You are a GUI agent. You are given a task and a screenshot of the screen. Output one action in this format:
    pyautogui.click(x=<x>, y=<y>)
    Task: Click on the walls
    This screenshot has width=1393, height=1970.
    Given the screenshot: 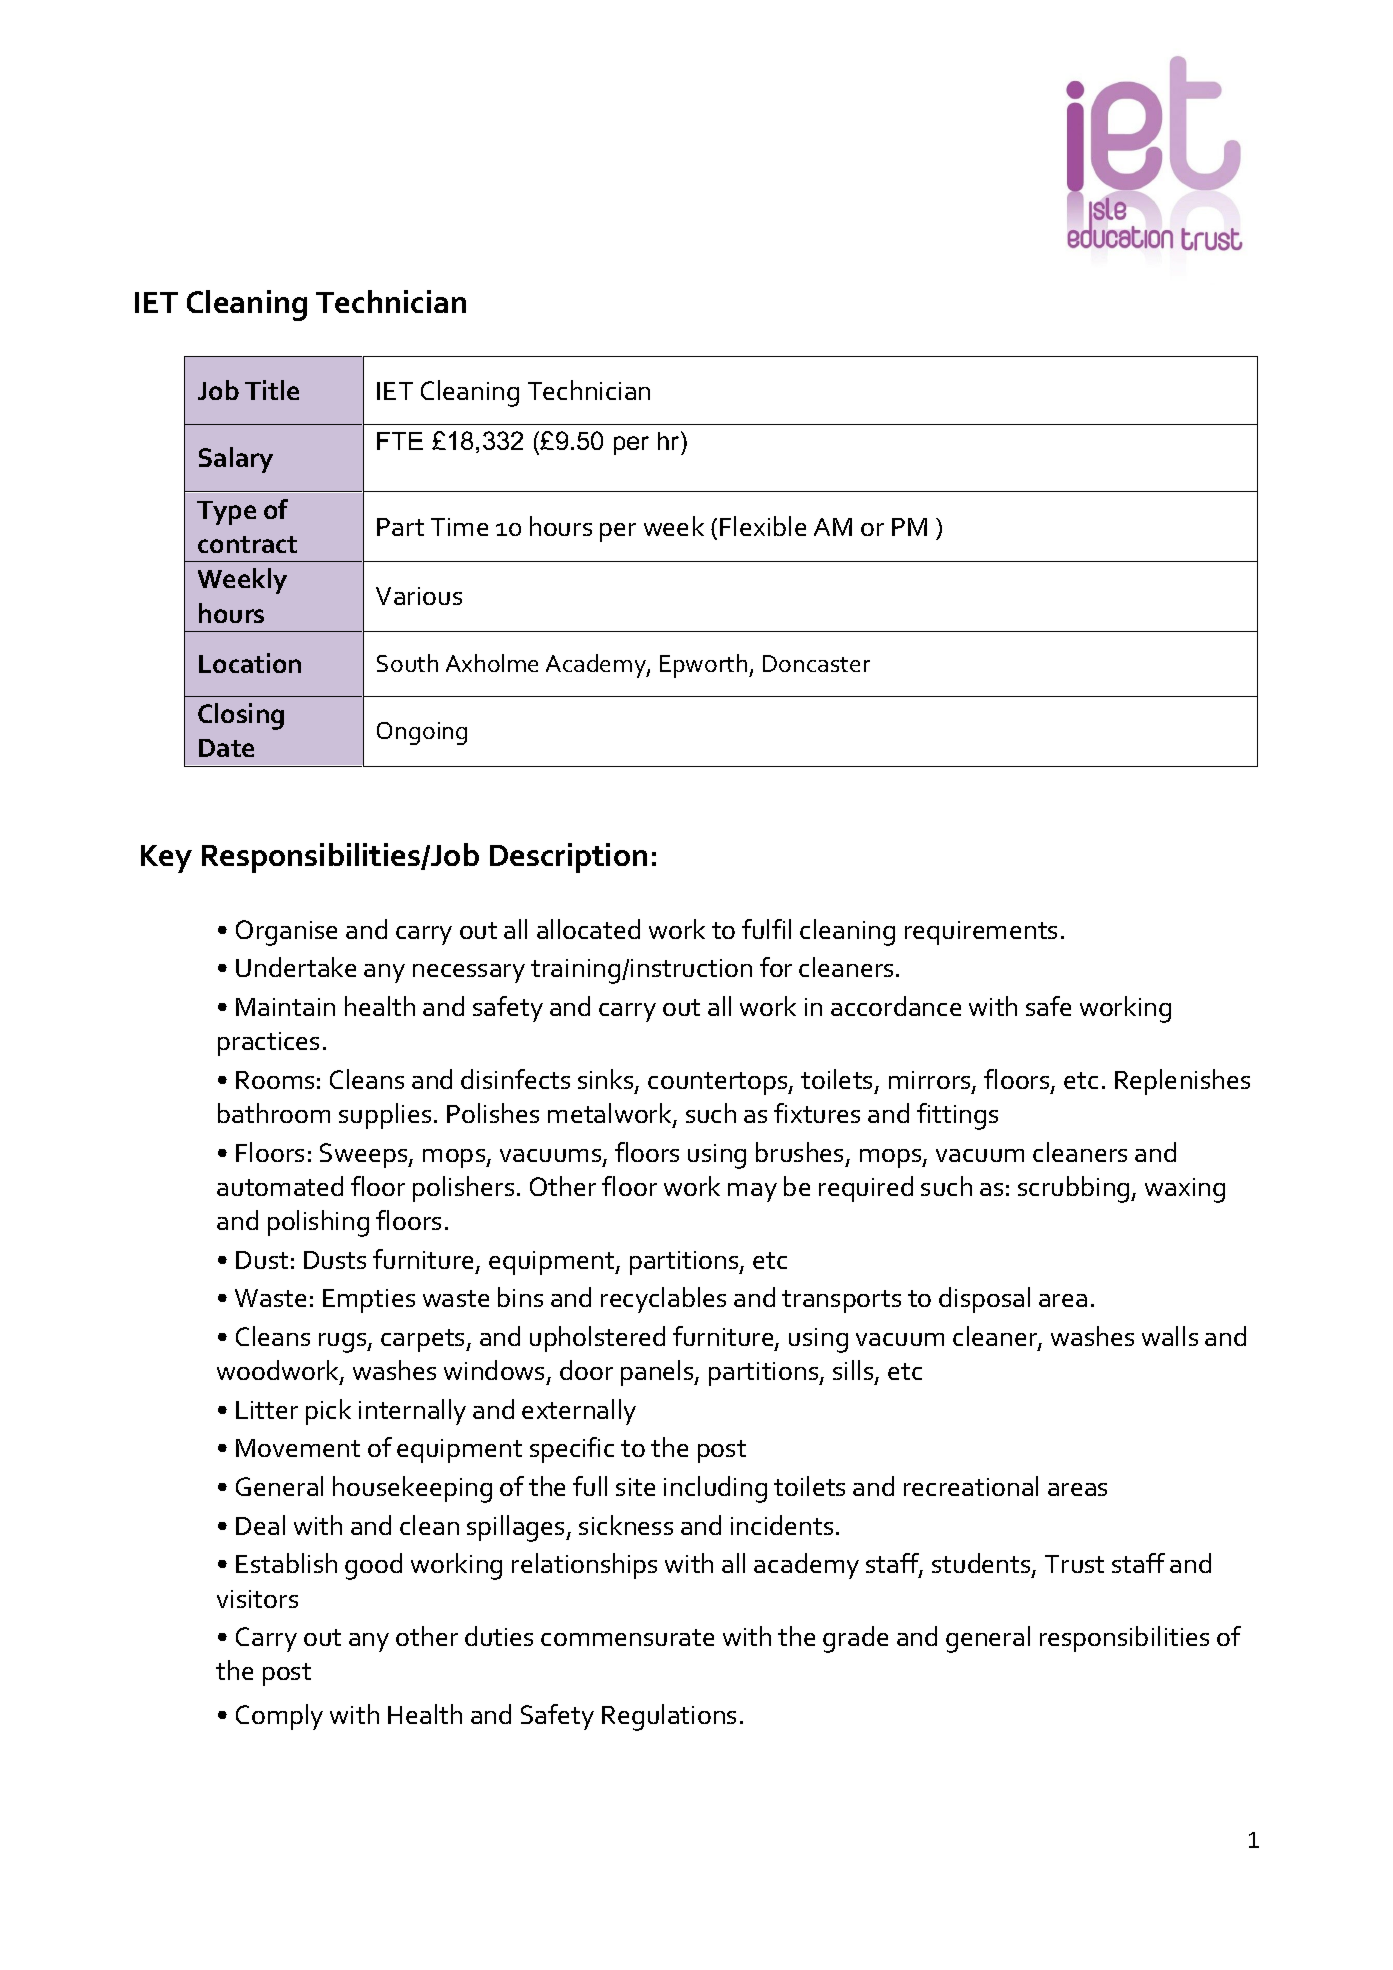 What is the action you would take?
    pyautogui.click(x=1170, y=1336)
